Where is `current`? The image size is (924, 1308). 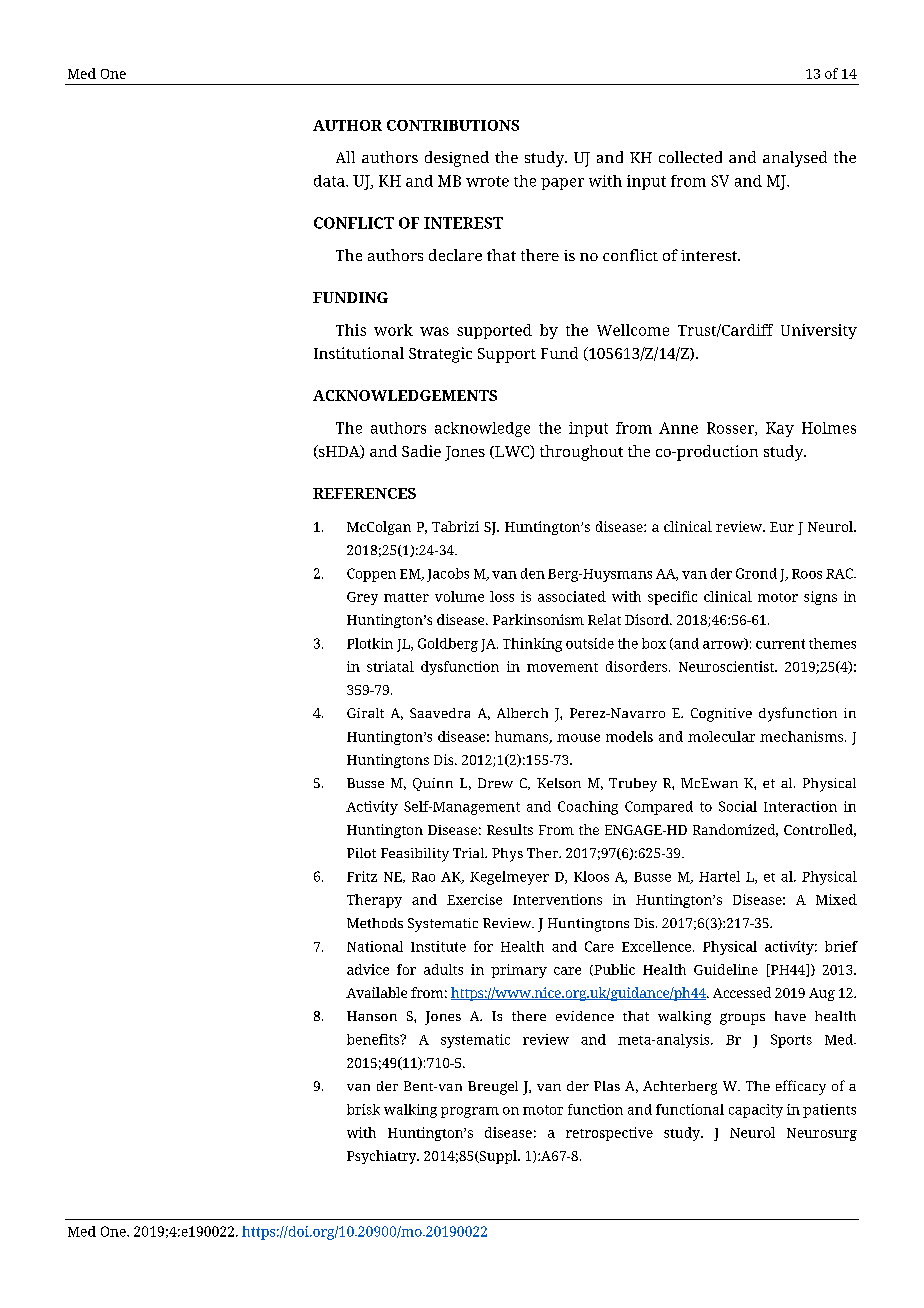
current is located at coordinates (780, 644).
